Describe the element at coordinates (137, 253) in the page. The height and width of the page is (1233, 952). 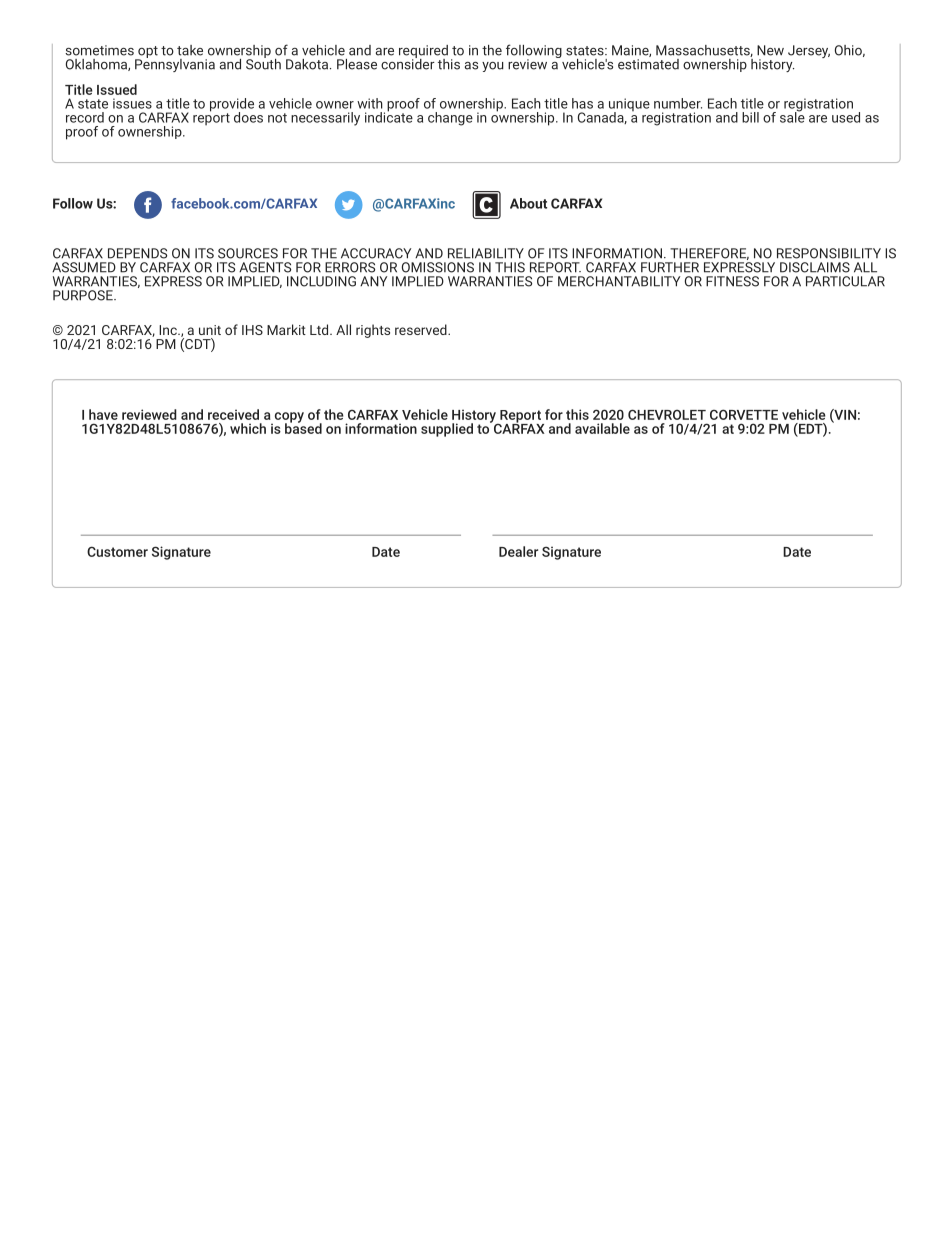
I see `DEPENDS` at that location.
